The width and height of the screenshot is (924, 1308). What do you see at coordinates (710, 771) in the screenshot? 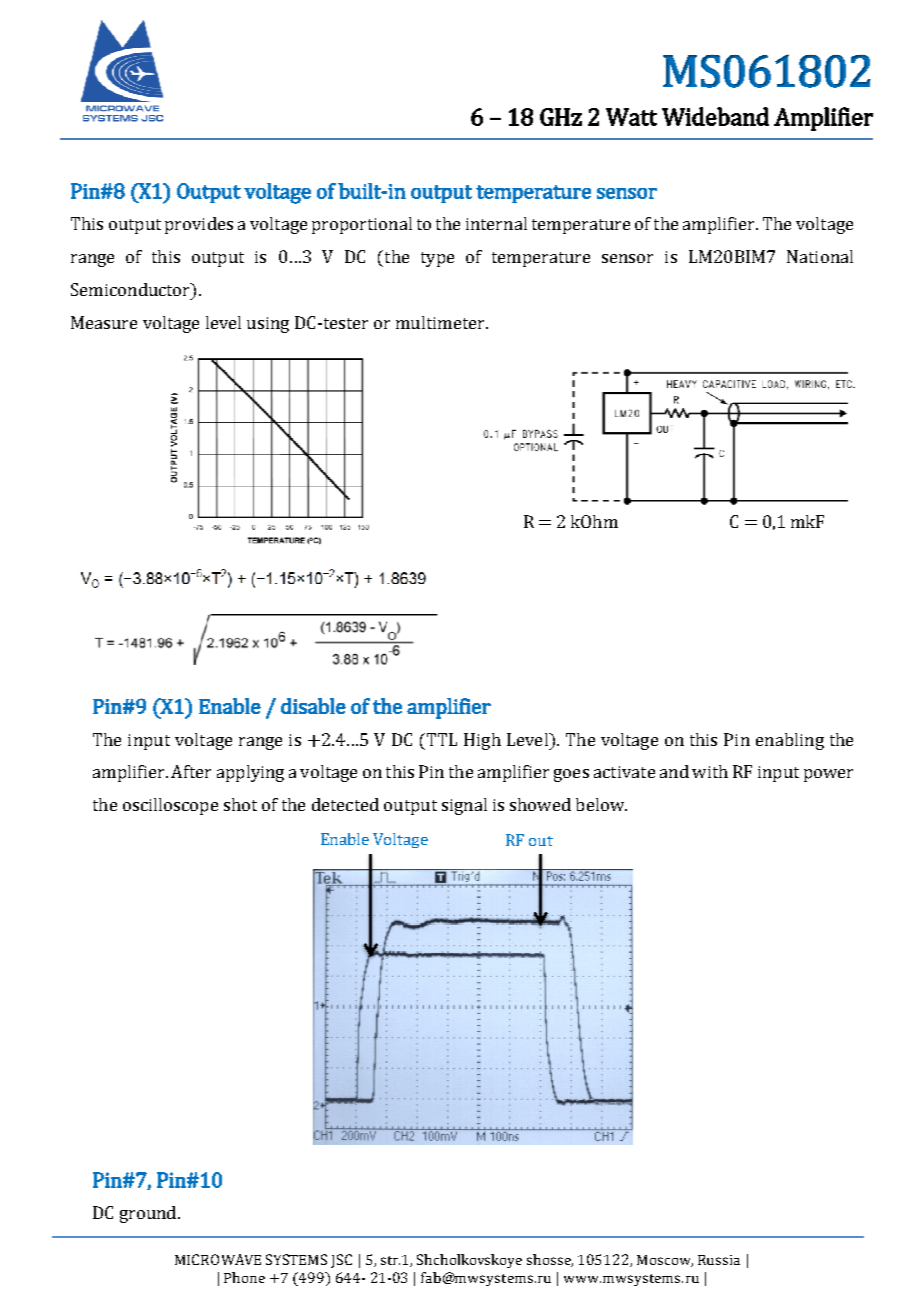
I see `with` at bounding box center [710, 771].
